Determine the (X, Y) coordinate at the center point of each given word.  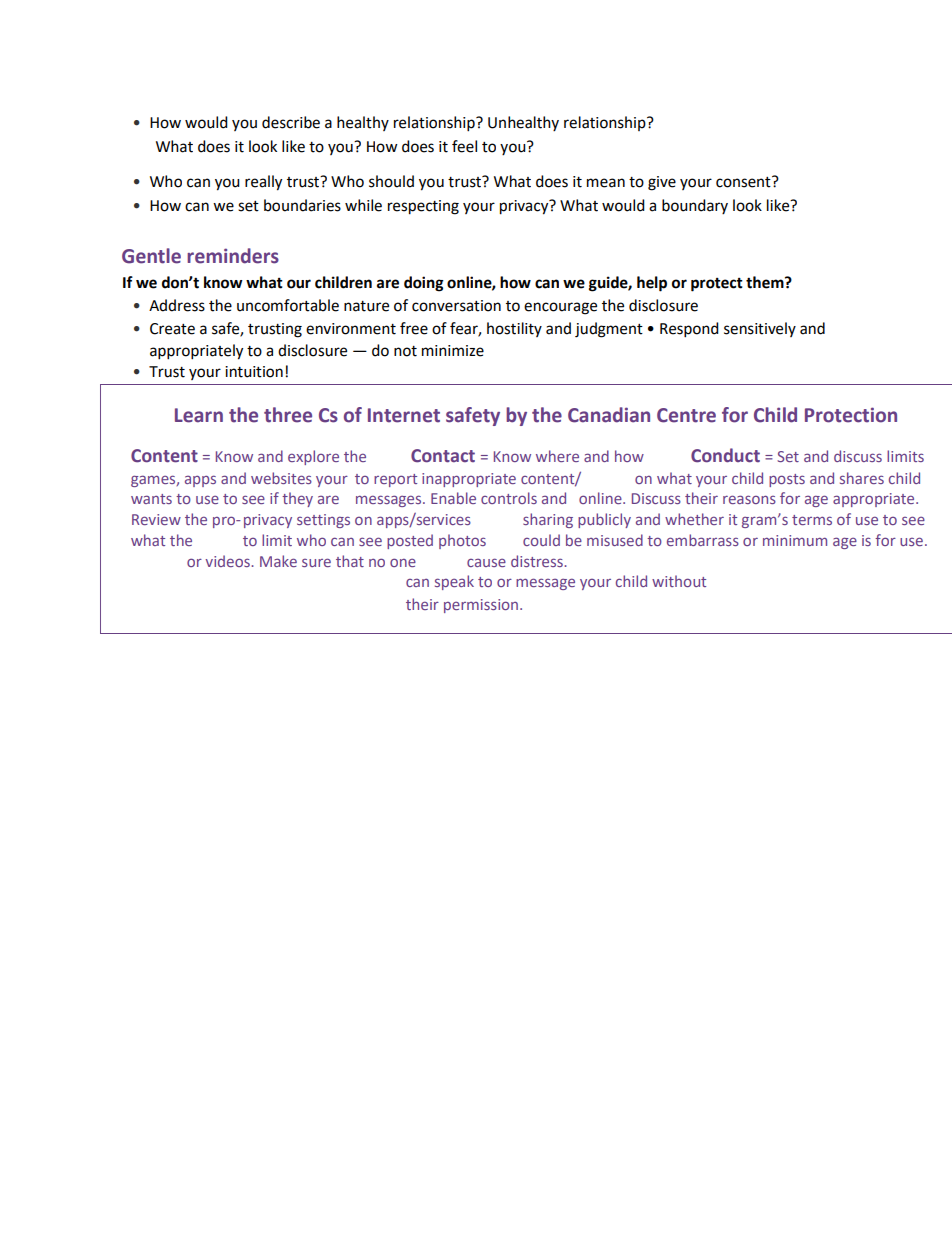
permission (481, 606)
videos (228, 561)
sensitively (760, 329)
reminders (233, 256)
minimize (453, 351)
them (766, 282)
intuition (254, 372)
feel (464, 146)
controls (509, 498)
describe (291, 122)
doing (424, 284)
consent (744, 182)
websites (281, 478)
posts (787, 480)
